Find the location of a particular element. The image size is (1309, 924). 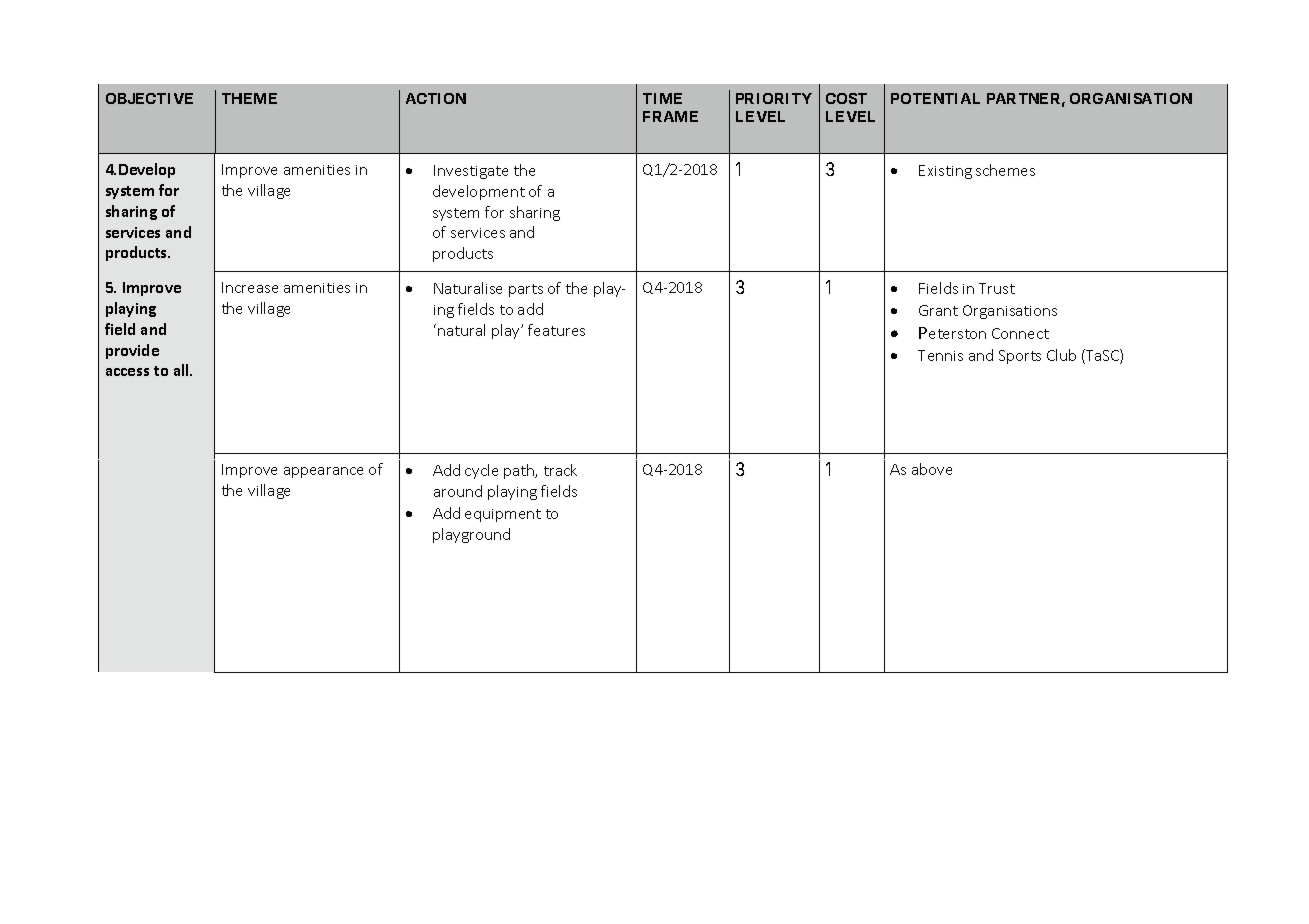

appearance is located at coordinates (323, 472).
